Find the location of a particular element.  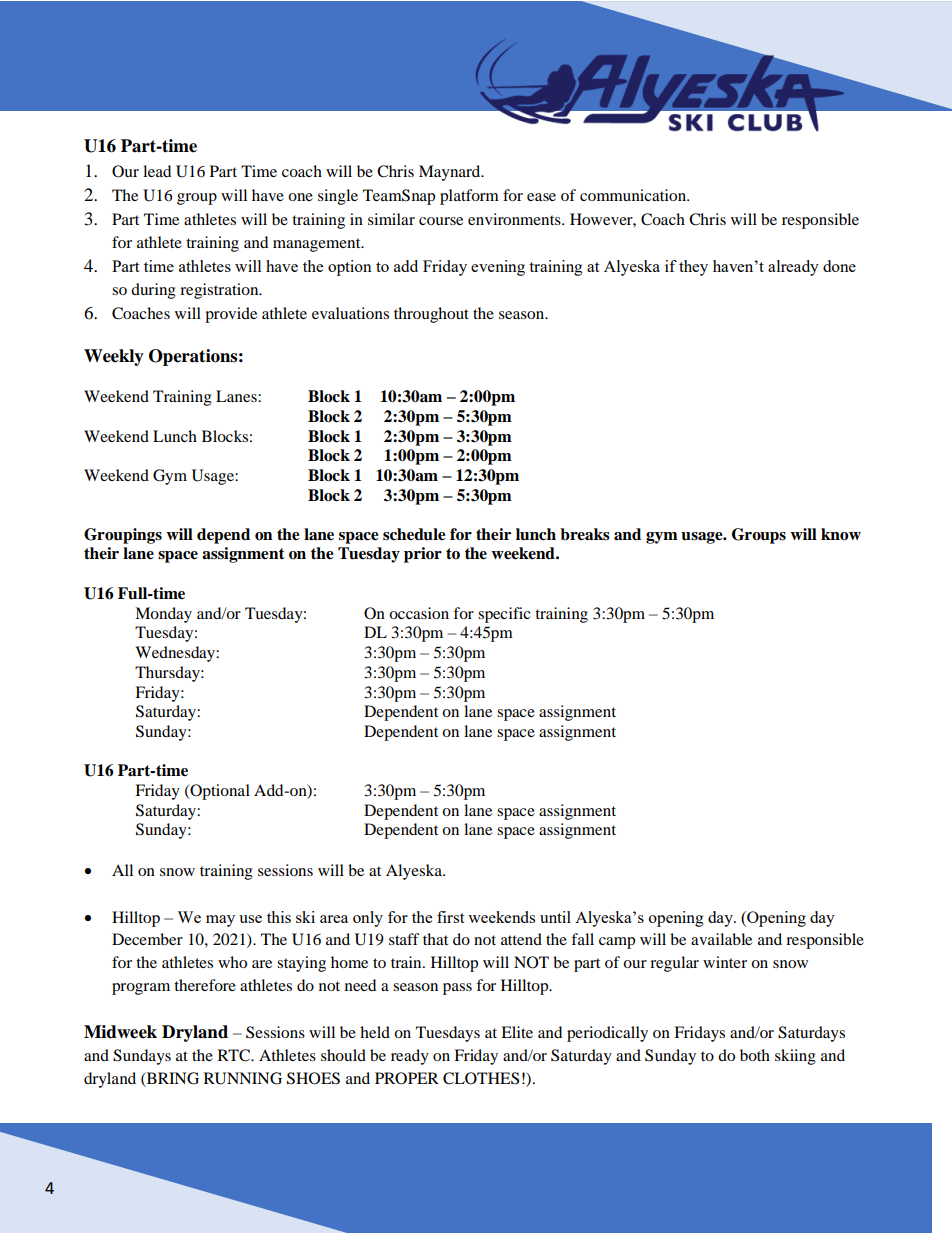

lead is located at coordinates (157, 171).
